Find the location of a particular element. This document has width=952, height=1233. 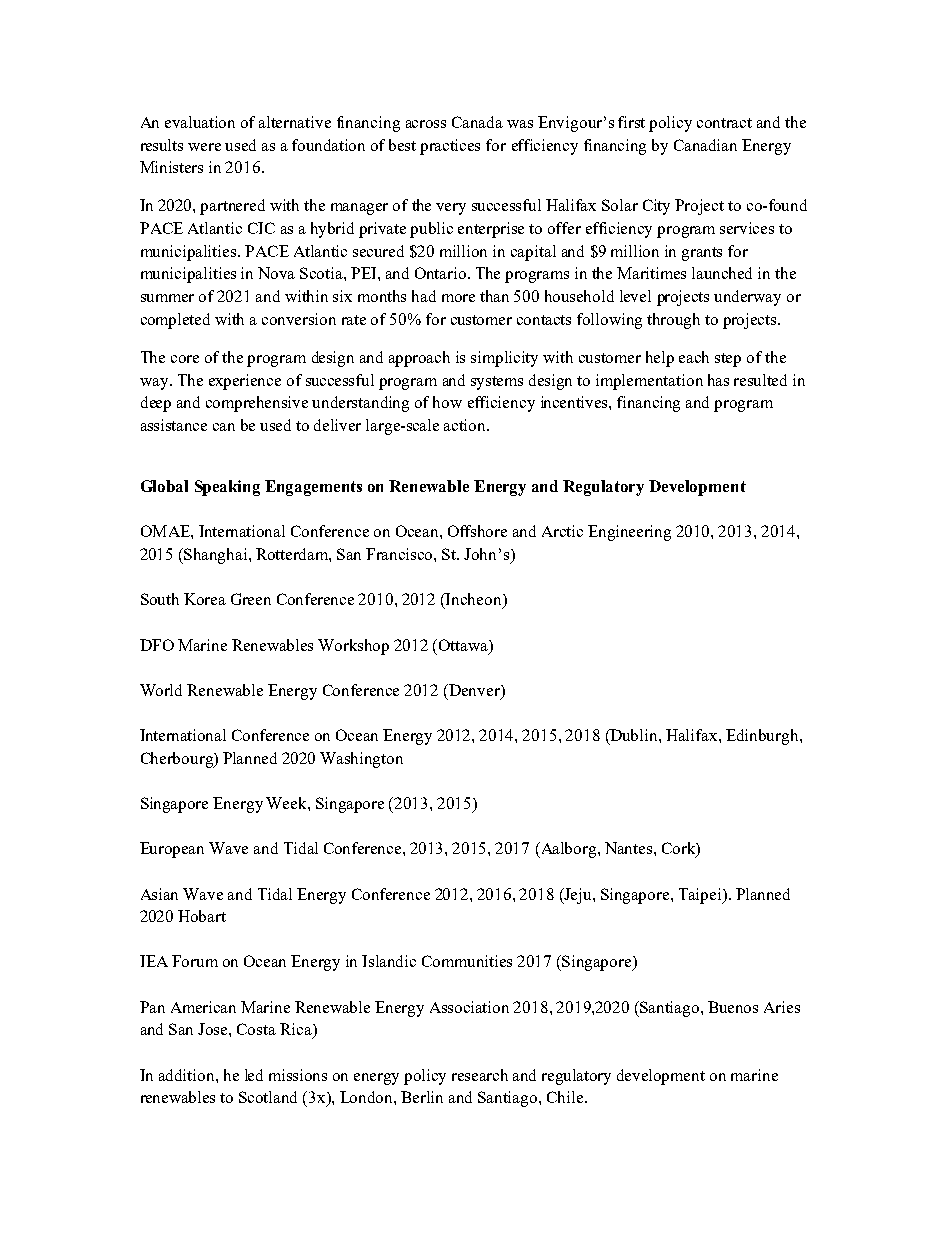

World is located at coordinates (161, 690).
